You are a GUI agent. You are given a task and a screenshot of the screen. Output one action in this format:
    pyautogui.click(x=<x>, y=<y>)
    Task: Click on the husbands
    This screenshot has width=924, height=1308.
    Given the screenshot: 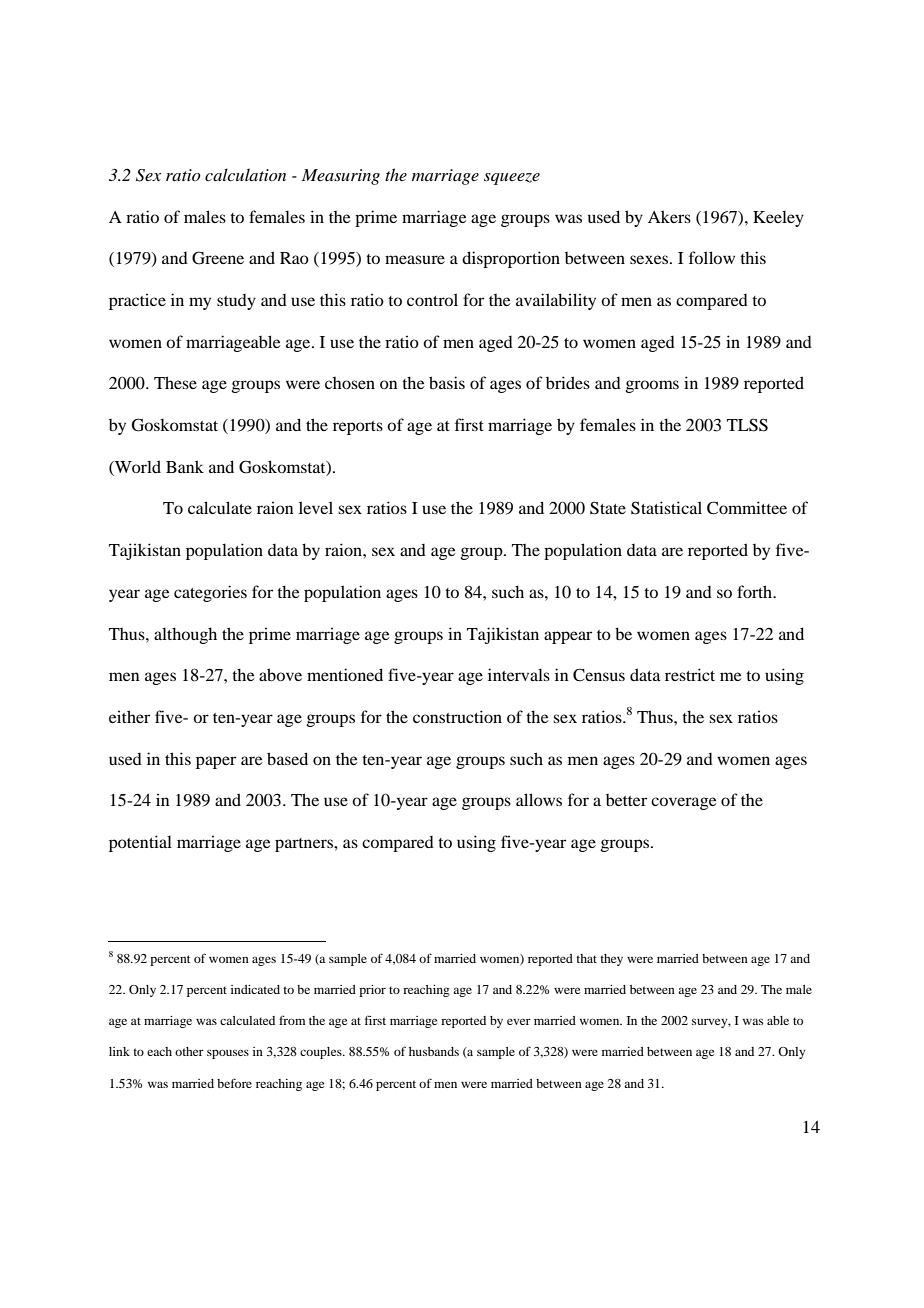 What is the action you would take?
    pyautogui.click(x=434, y=1051)
